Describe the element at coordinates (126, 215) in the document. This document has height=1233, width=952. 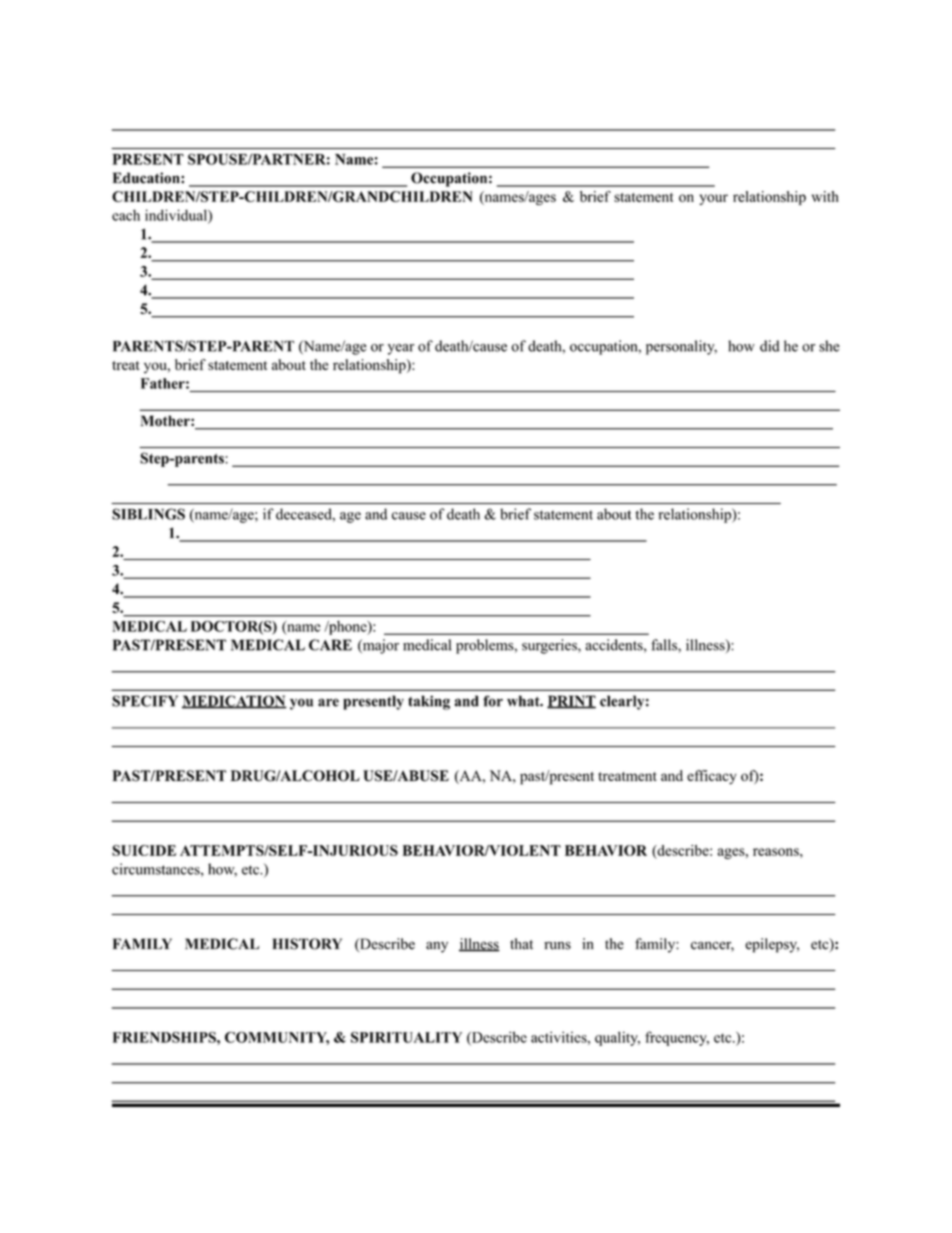
I see `each` at that location.
